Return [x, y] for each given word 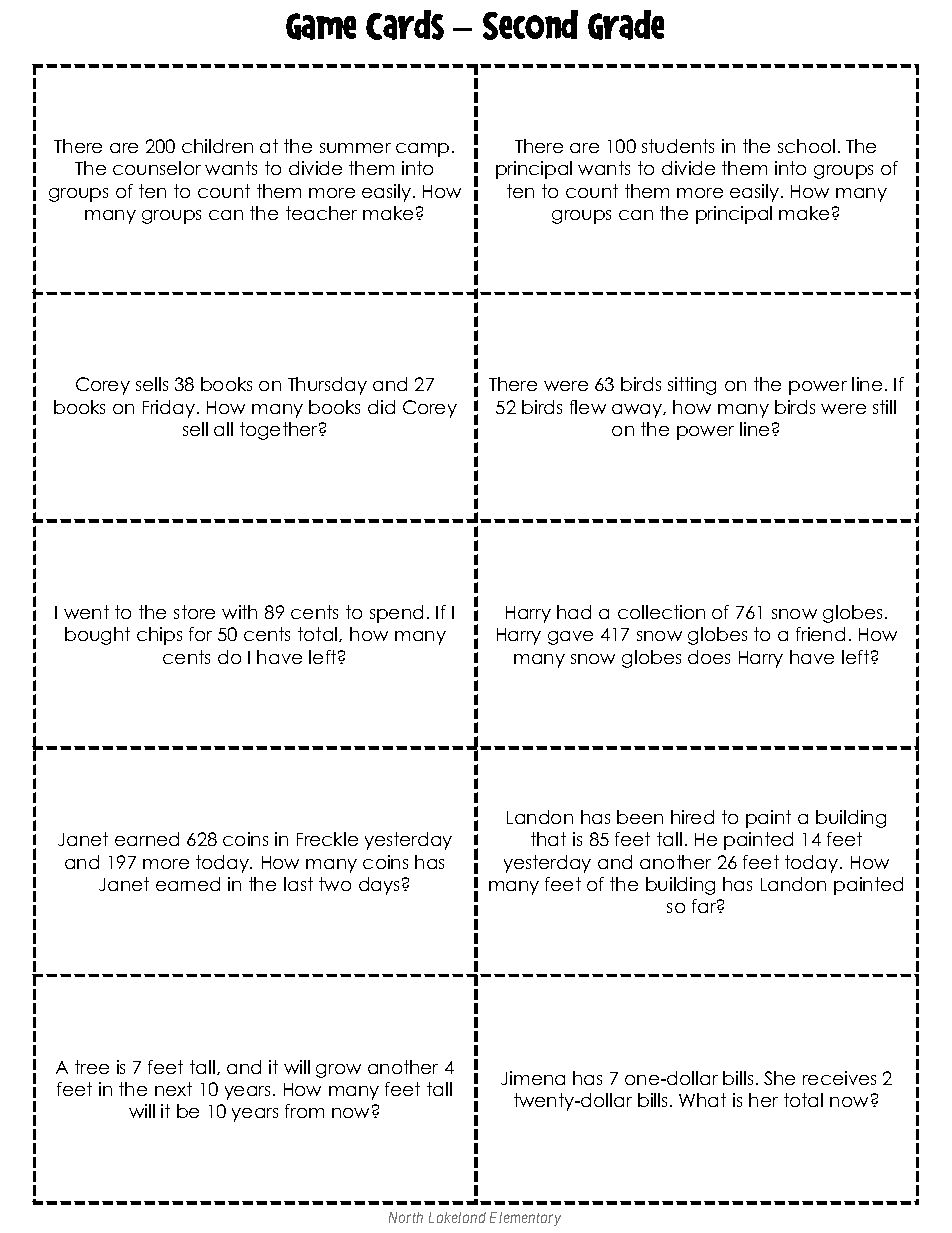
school [806, 146]
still [884, 407]
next [173, 1089]
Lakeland [457, 1217]
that [548, 839]
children [217, 146]
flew [588, 407]
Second [530, 25]
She [779, 1078]
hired [692, 817]
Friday [169, 409]
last [298, 884]
